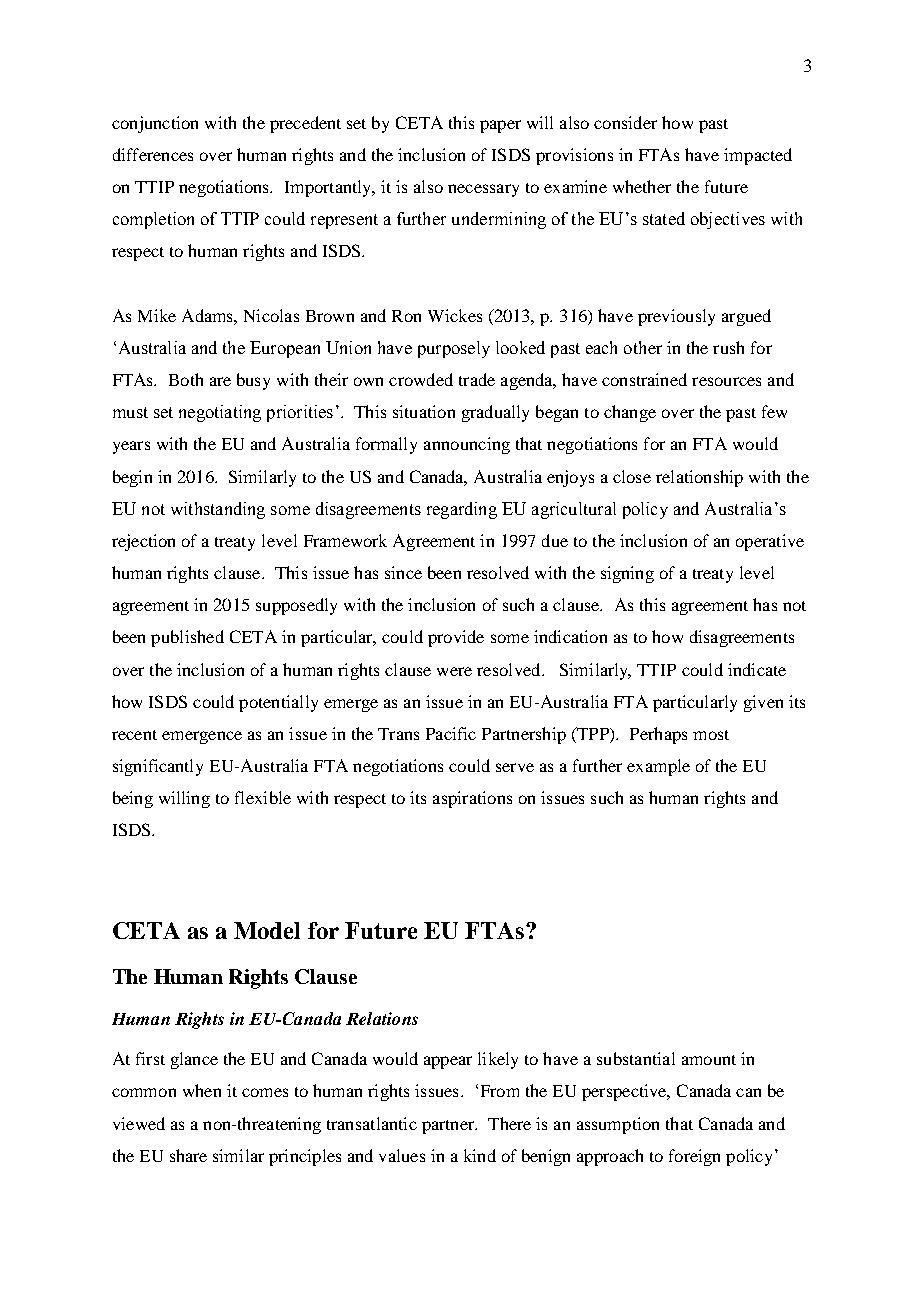  What do you see at coordinates (480, 1155) in the screenshot?
I see `kind` at bounding box center [480, 1155].
